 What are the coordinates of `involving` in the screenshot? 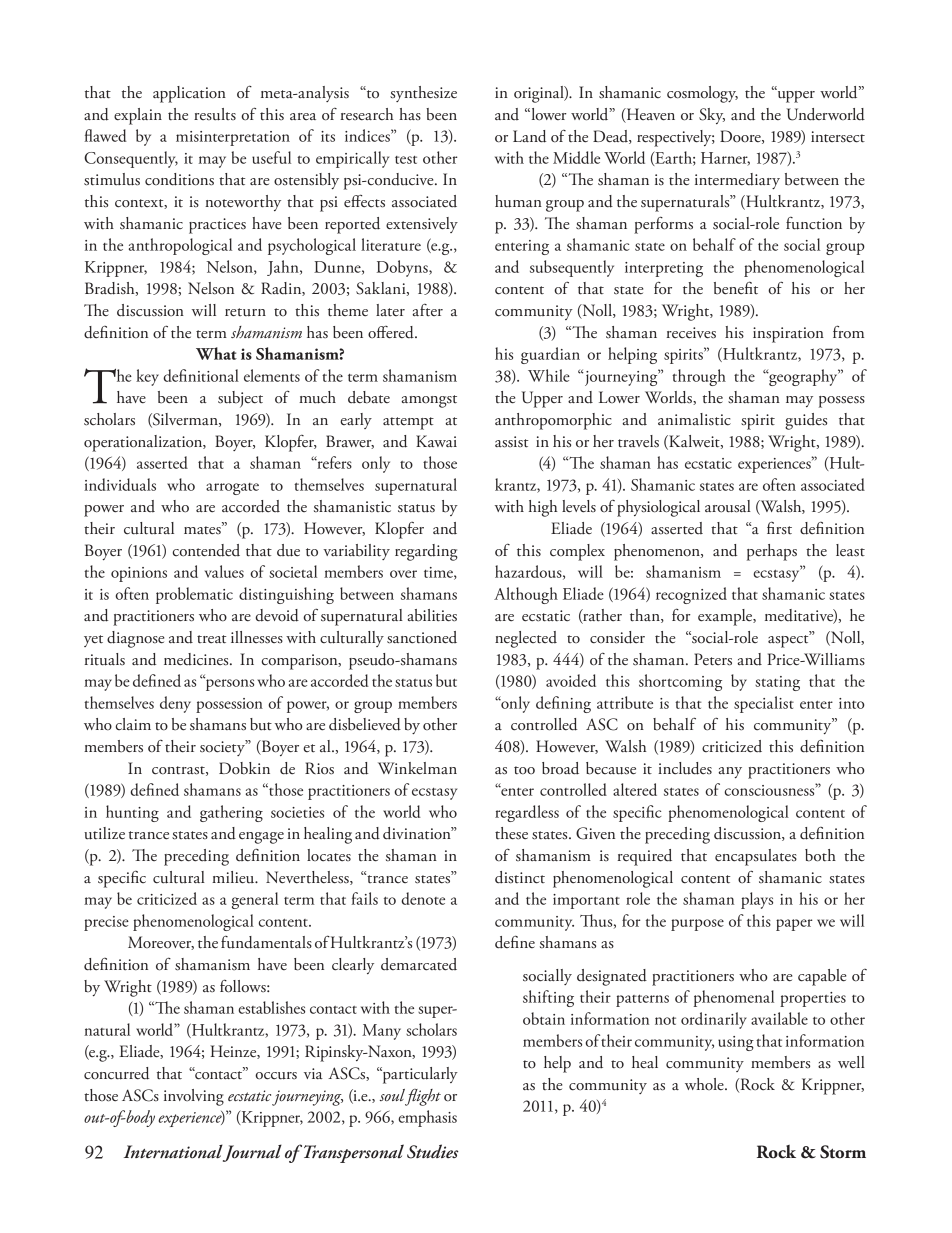 It's located at (194, 1097).
